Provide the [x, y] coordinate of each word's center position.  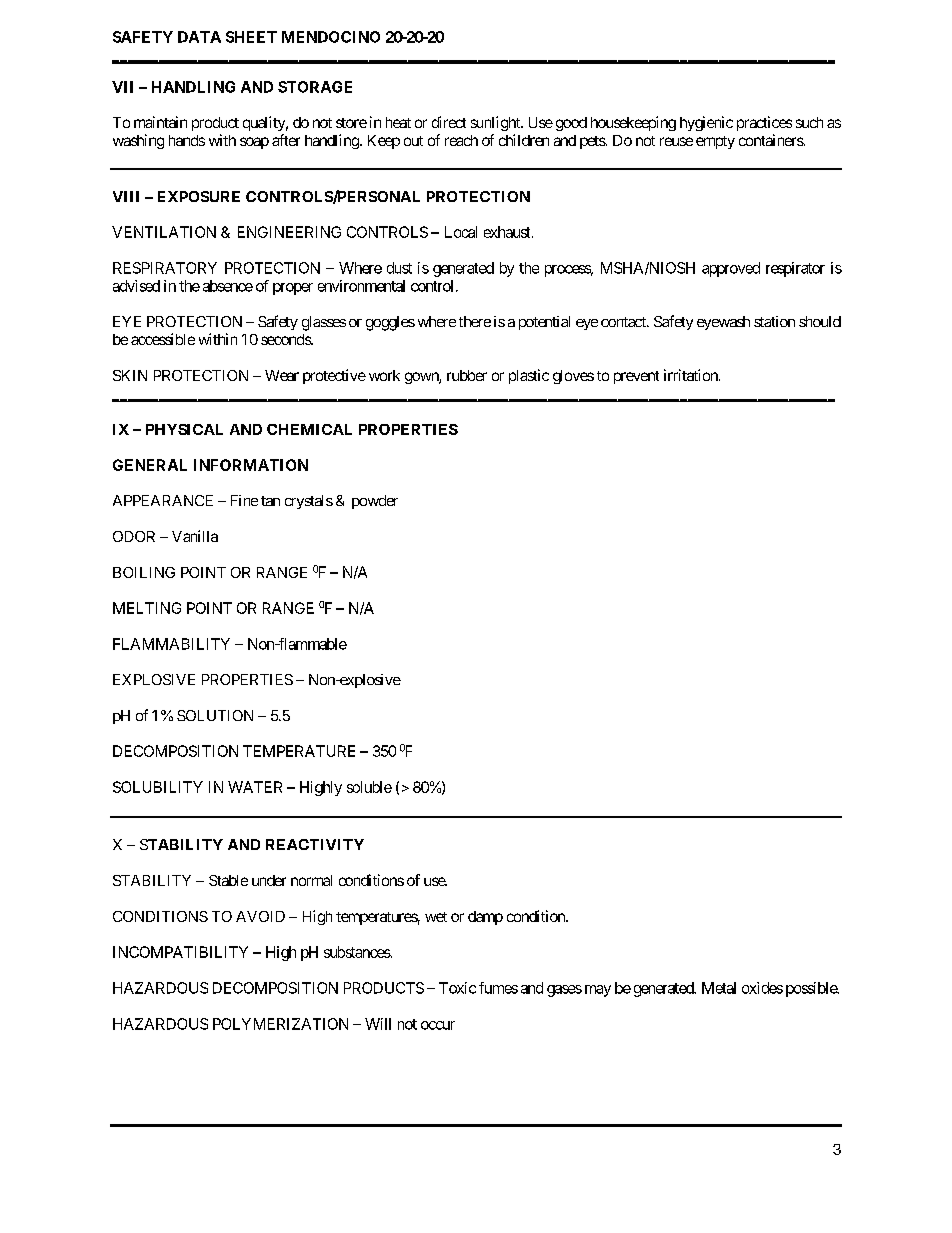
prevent [636, 377]
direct [449, 122]
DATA [199, 37]
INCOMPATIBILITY [180, 952]
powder [375, 502]
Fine [244, 500]
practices [764, 123]
